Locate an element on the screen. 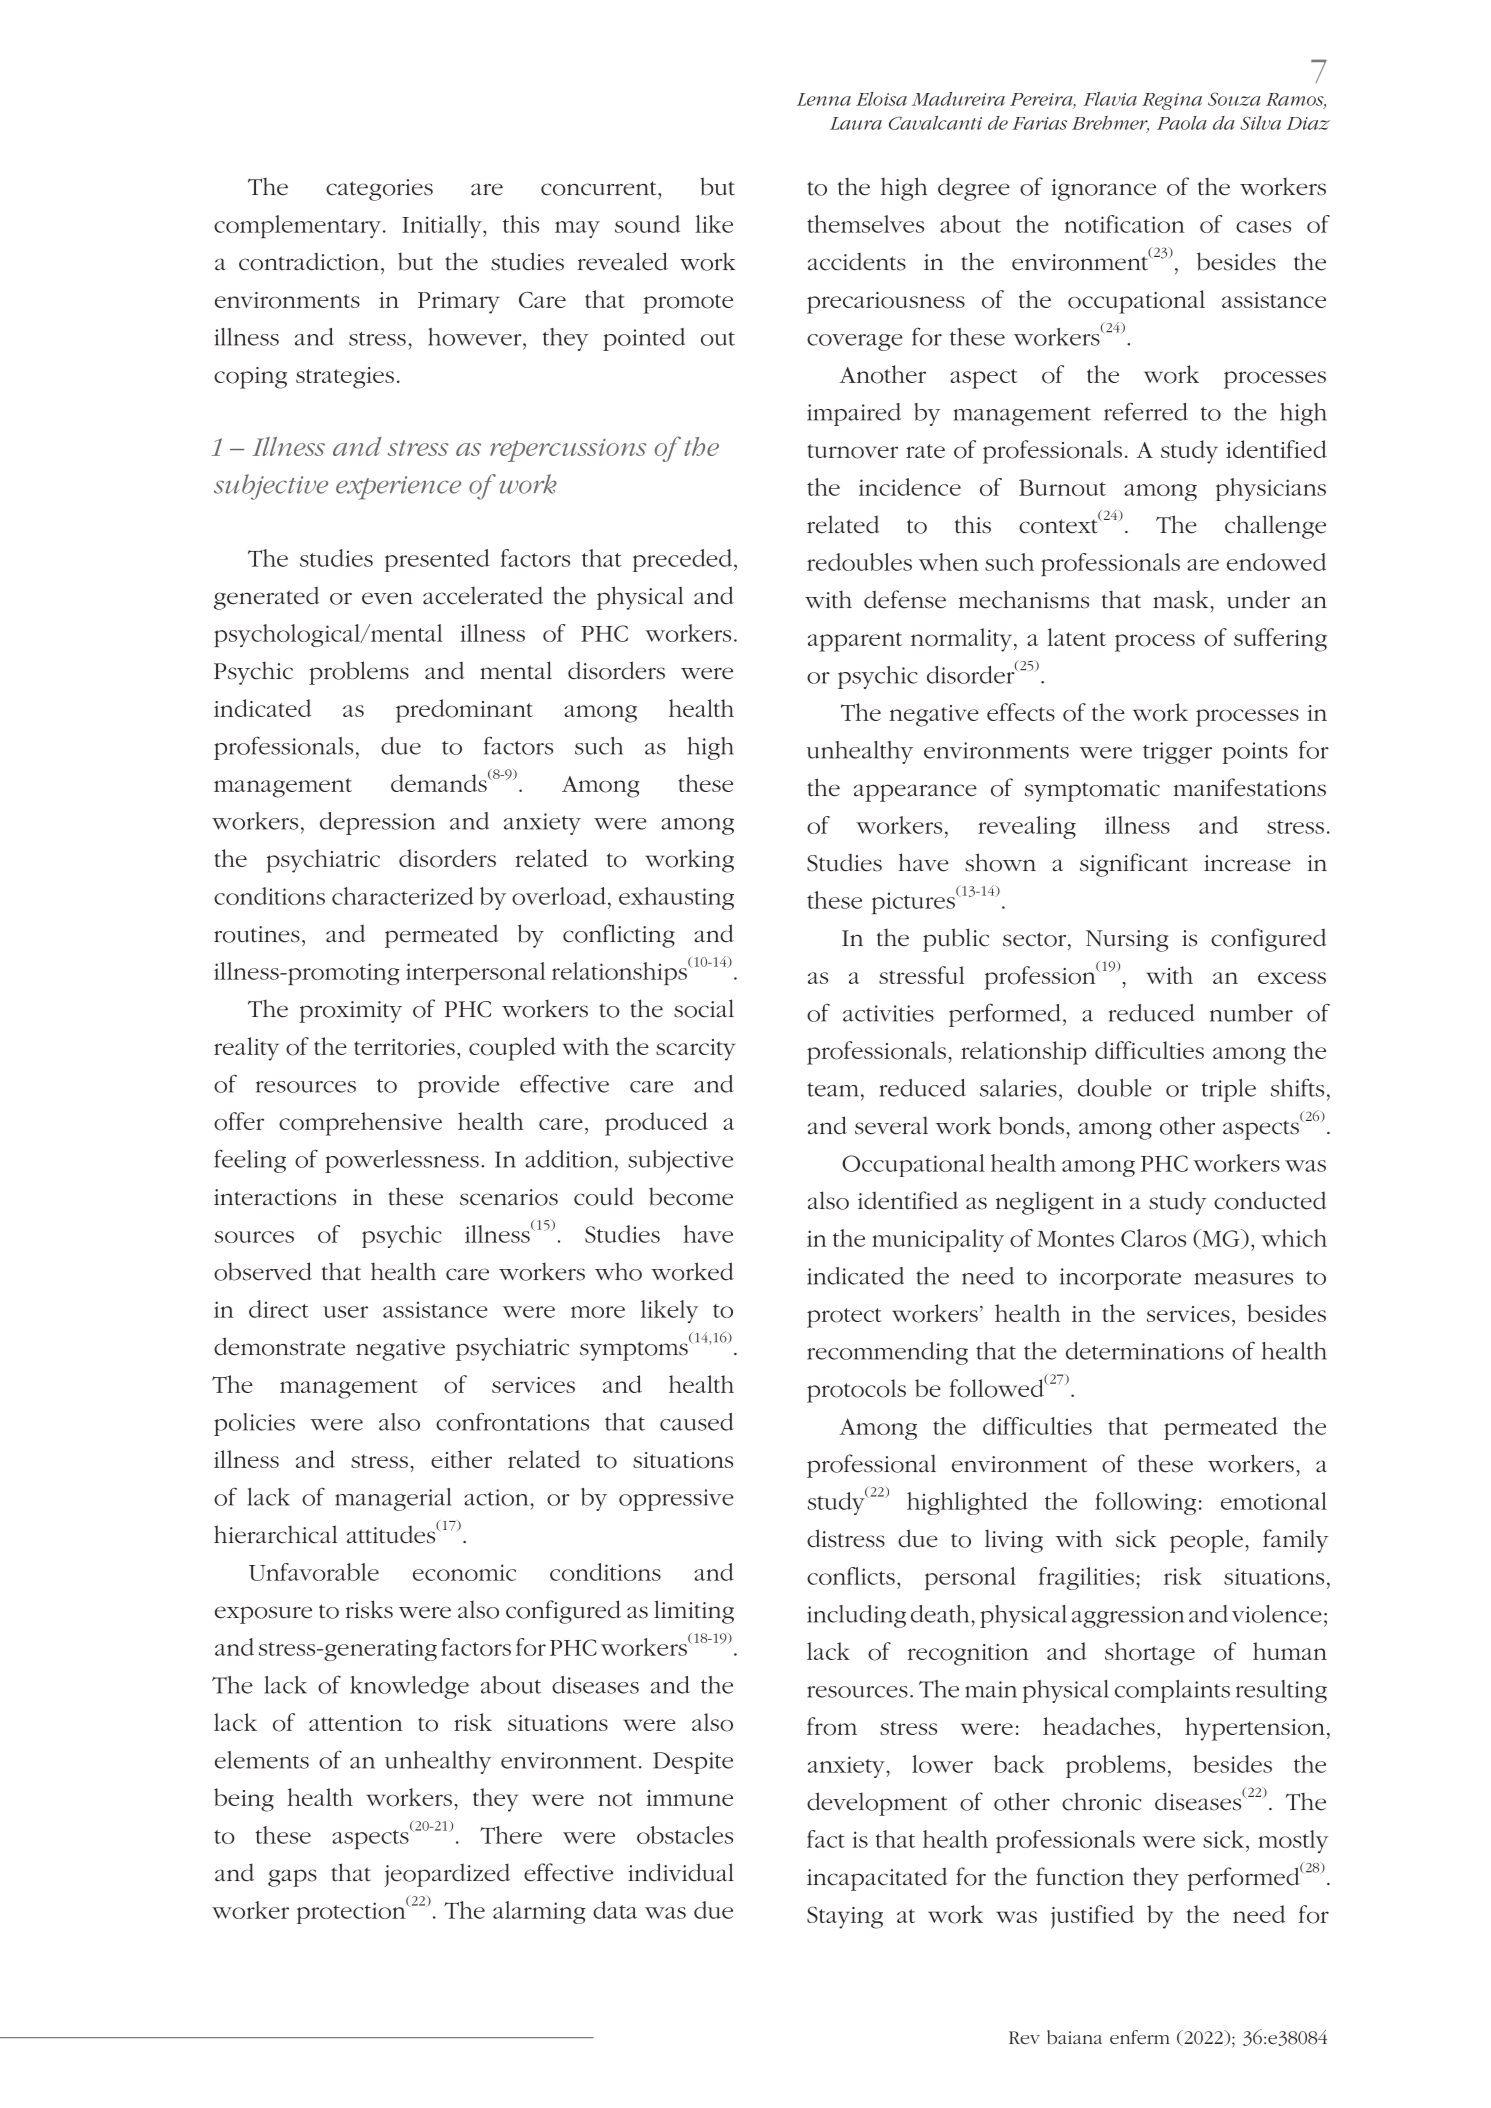 This screenshot has width=1491, height=2108. number is located at coordinates (1251, 1013).
